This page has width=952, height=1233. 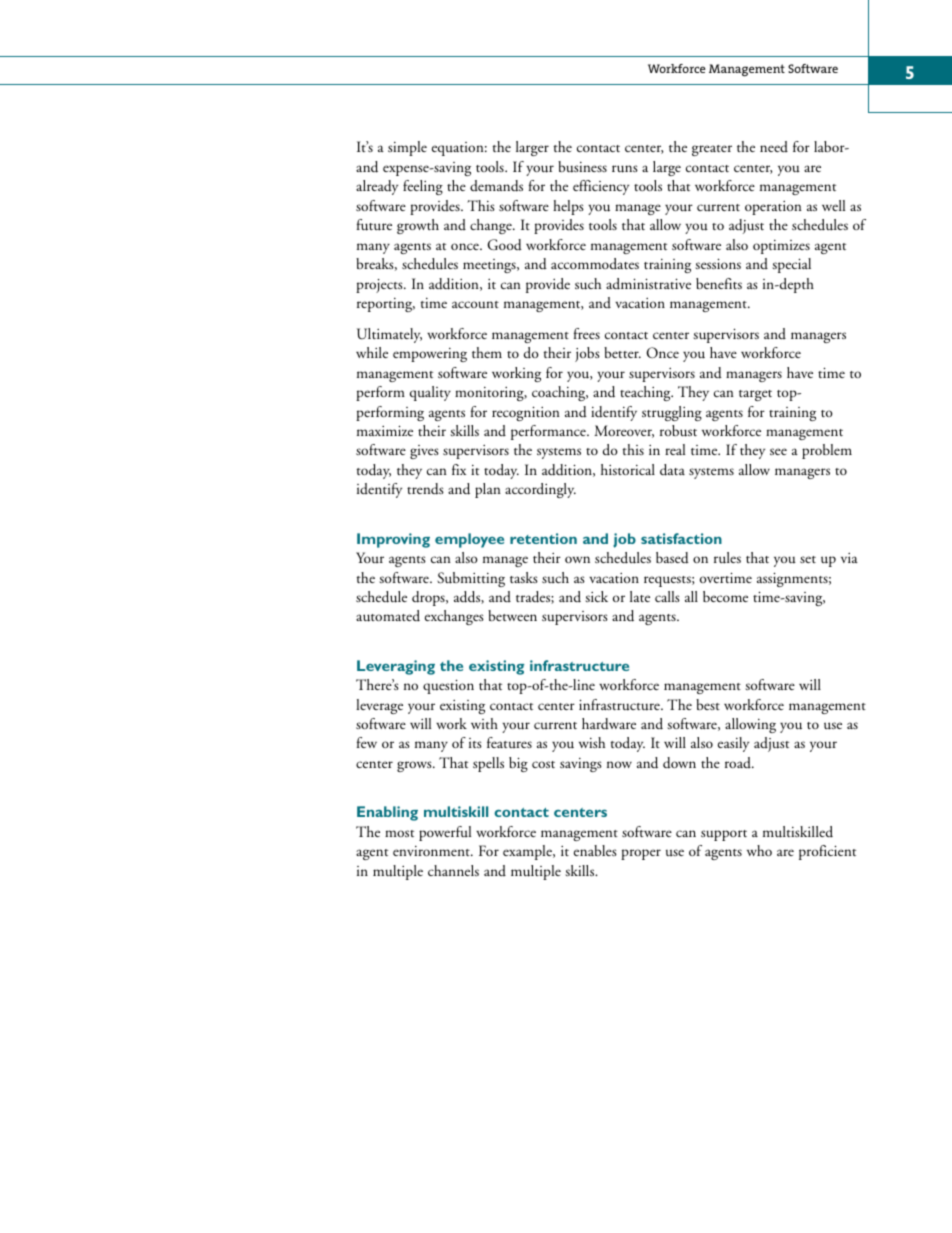 What do you see at coordinates (778, 451) in the page?
I see `see` at bounding box center [778, 451].
